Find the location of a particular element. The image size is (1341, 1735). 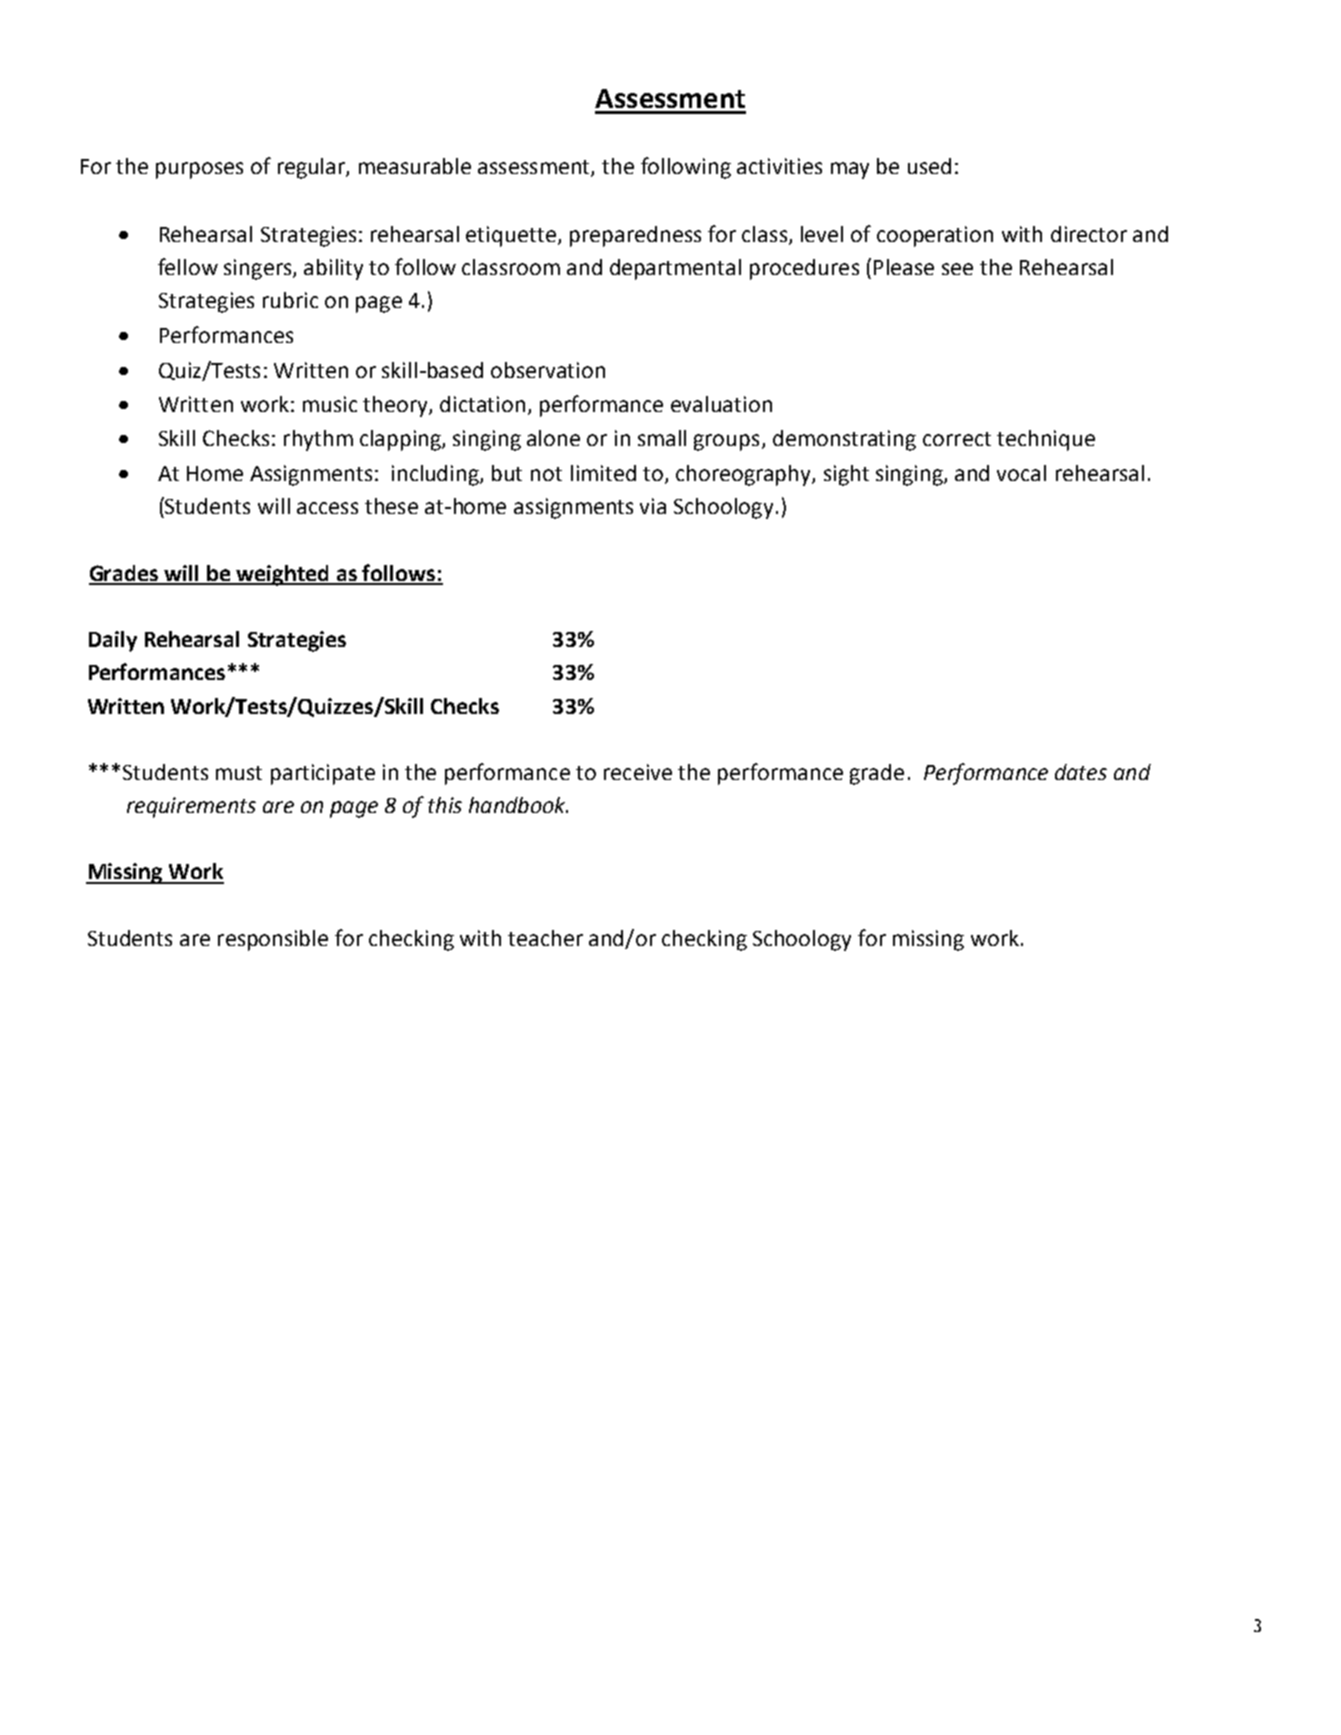

responsible is located at coordinates (273, 940).
